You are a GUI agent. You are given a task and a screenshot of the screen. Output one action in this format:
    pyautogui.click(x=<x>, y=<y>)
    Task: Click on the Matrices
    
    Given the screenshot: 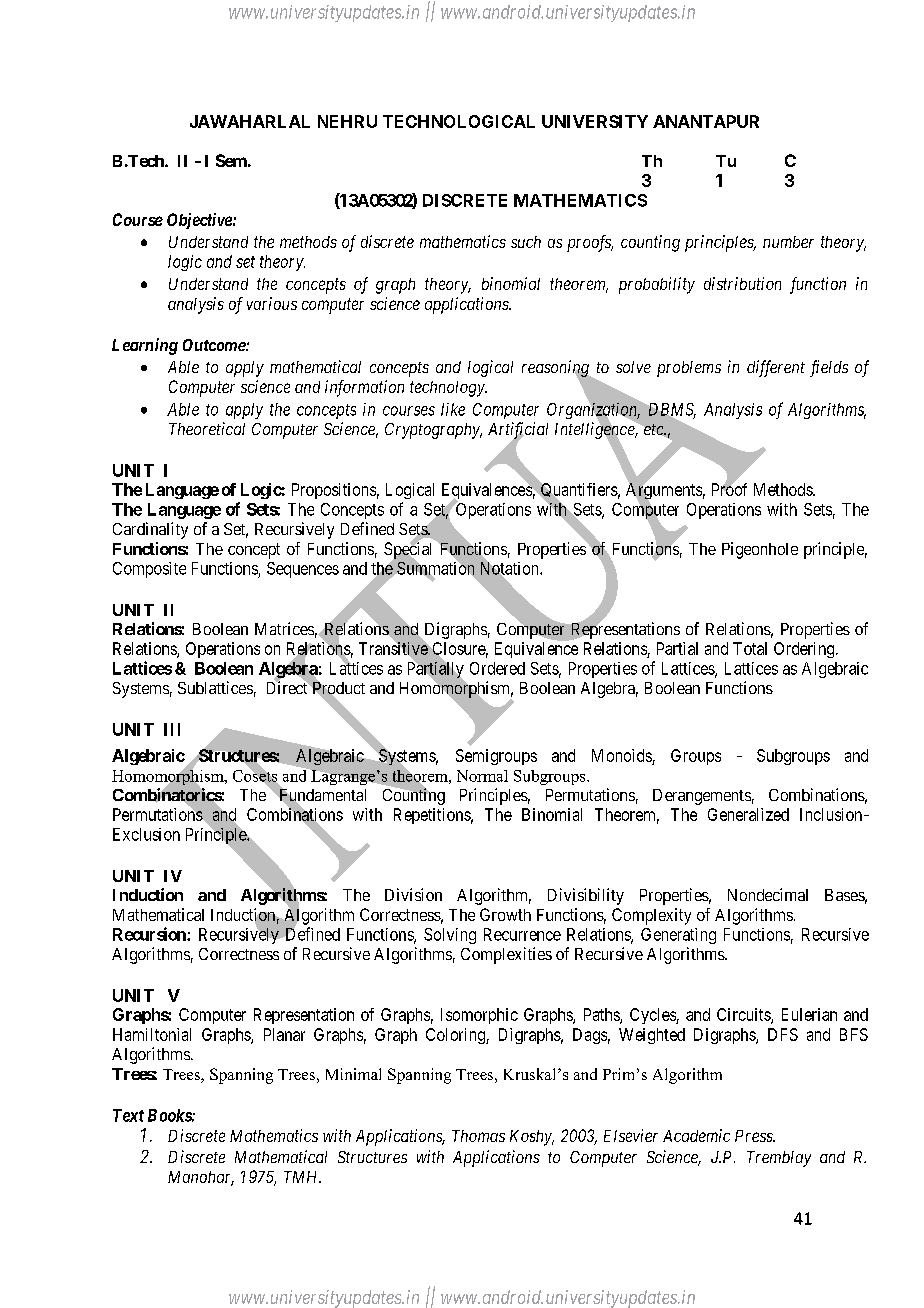 What is the action you would take?
    pyautogui.click(x=284, y=628)
